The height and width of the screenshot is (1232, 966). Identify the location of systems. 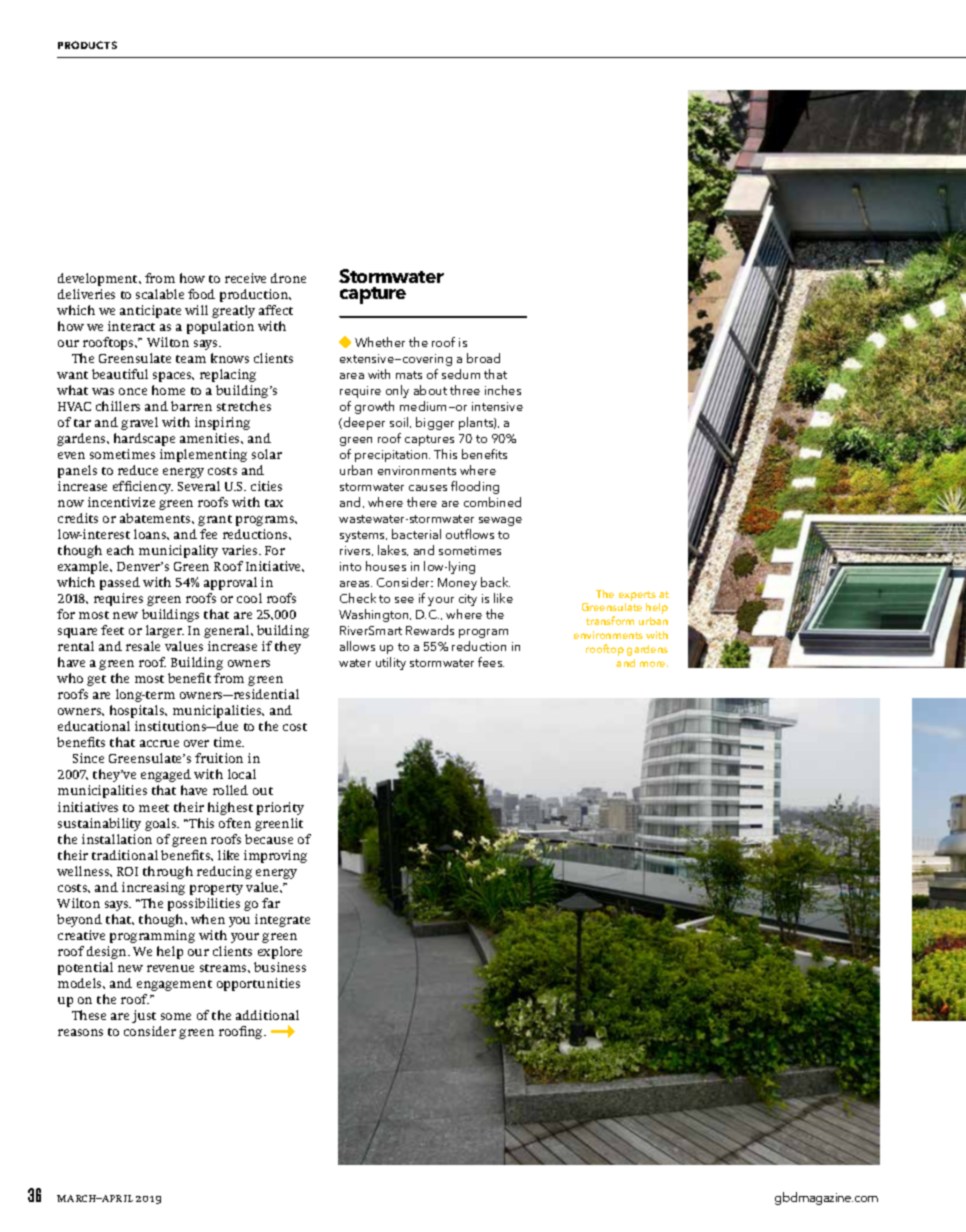
(363, 536).
